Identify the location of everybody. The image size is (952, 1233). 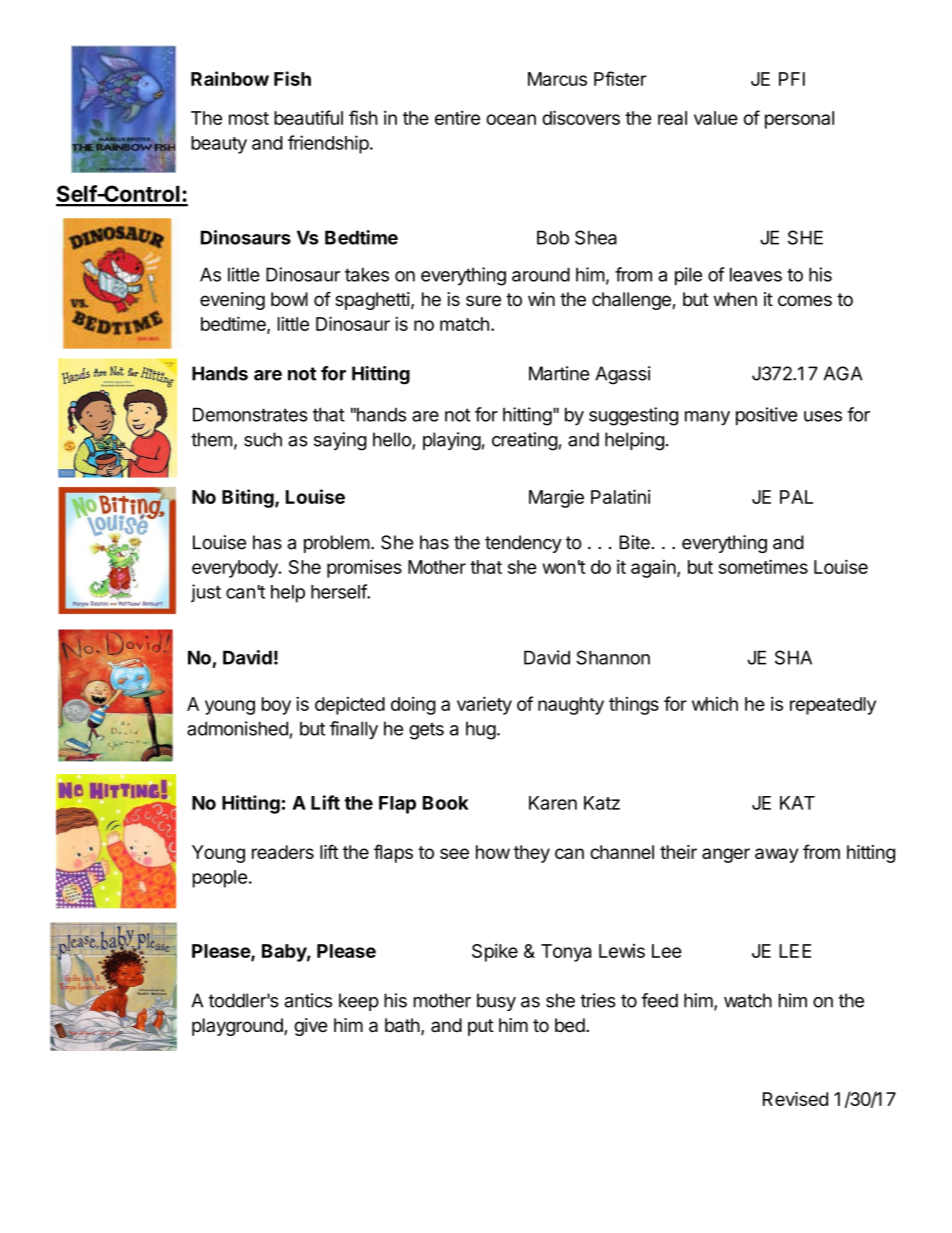
(236, 569).
